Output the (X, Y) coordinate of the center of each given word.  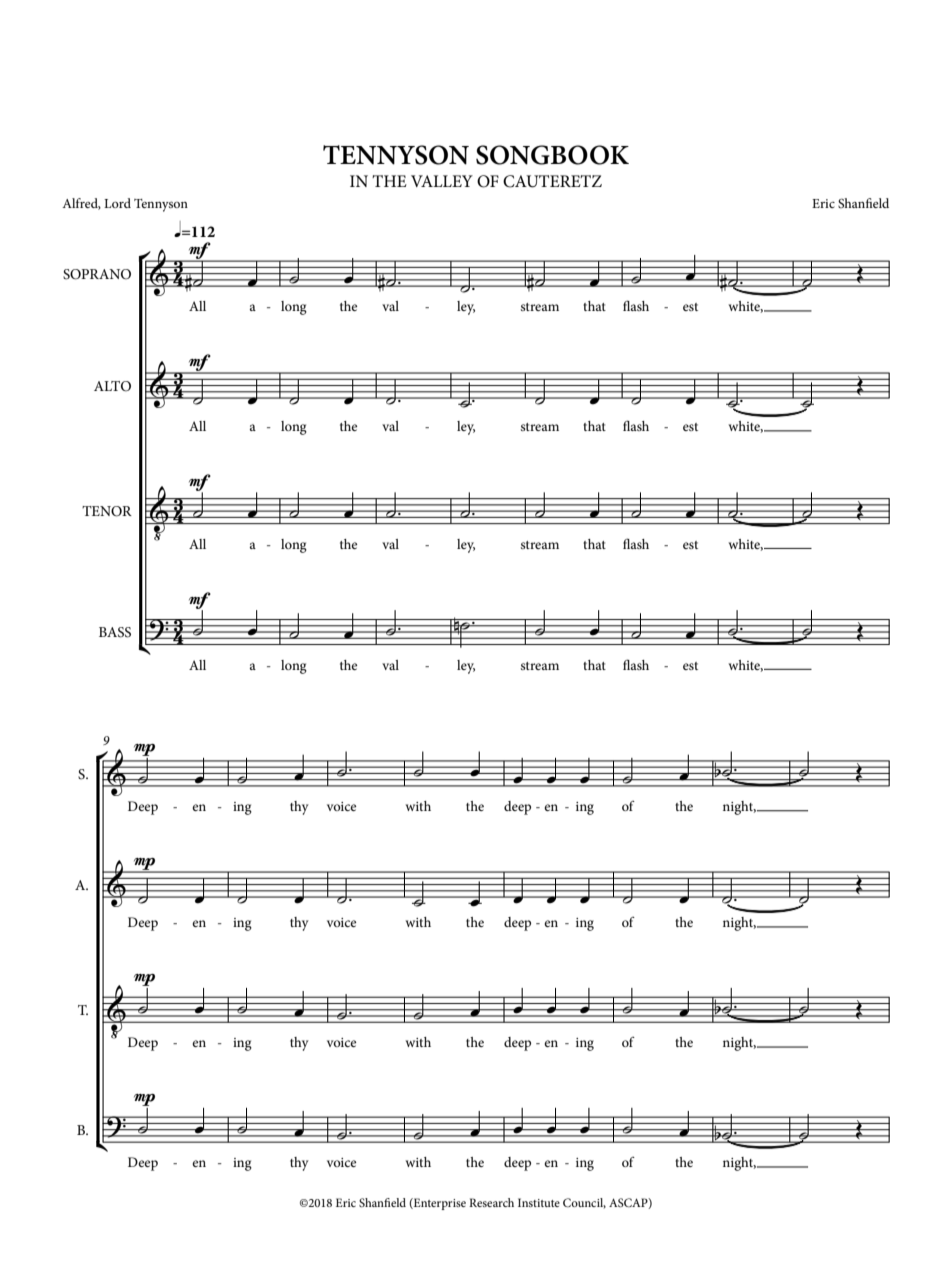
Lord (117, 203)
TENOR (107, 511)
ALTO (112, 386)
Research (491, 1202)
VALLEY (442, 181)
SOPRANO (97, 274)
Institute (539, 1202)
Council (584, 1203)
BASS (115, 632)
